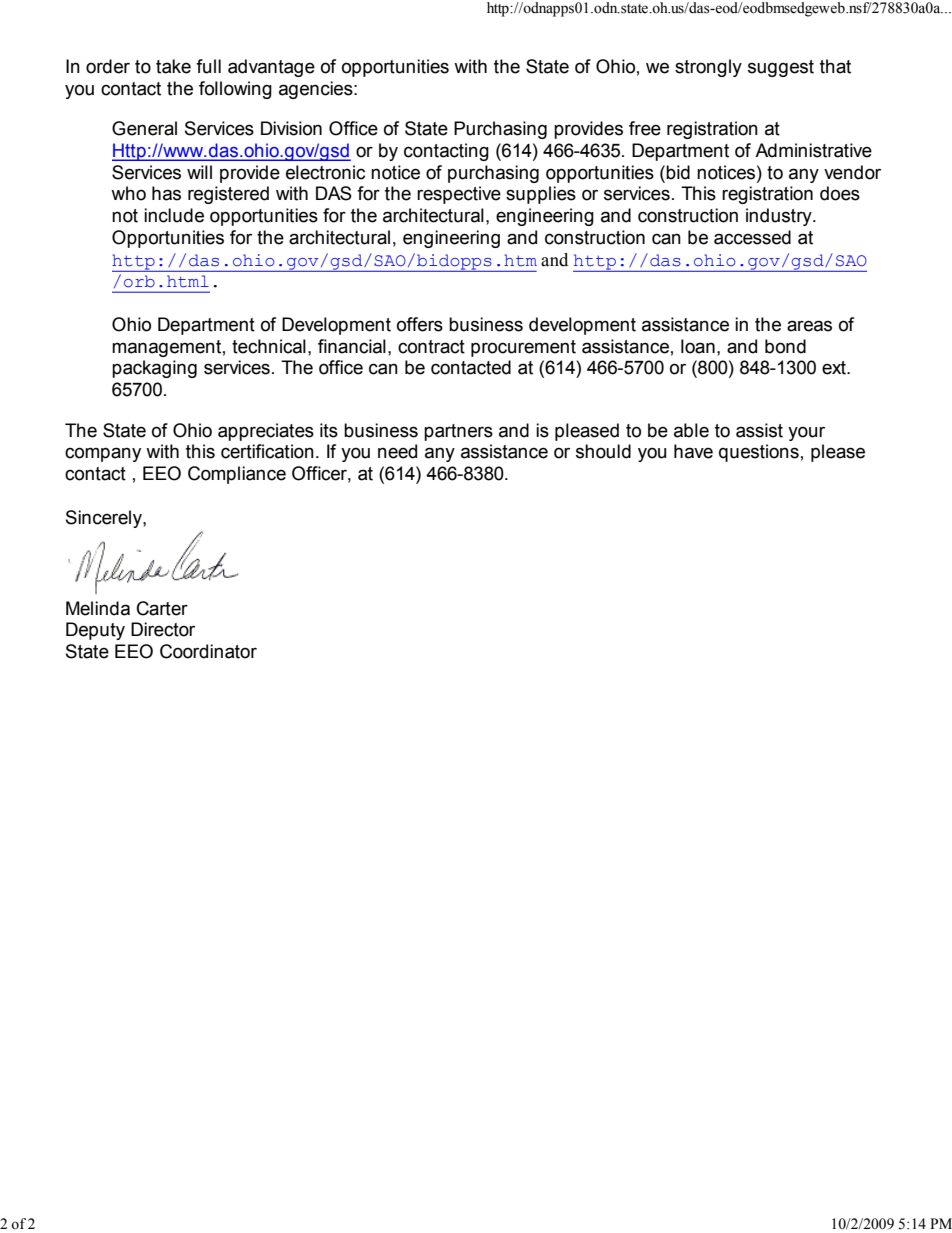  I want to click on free, so click(645, 128).
